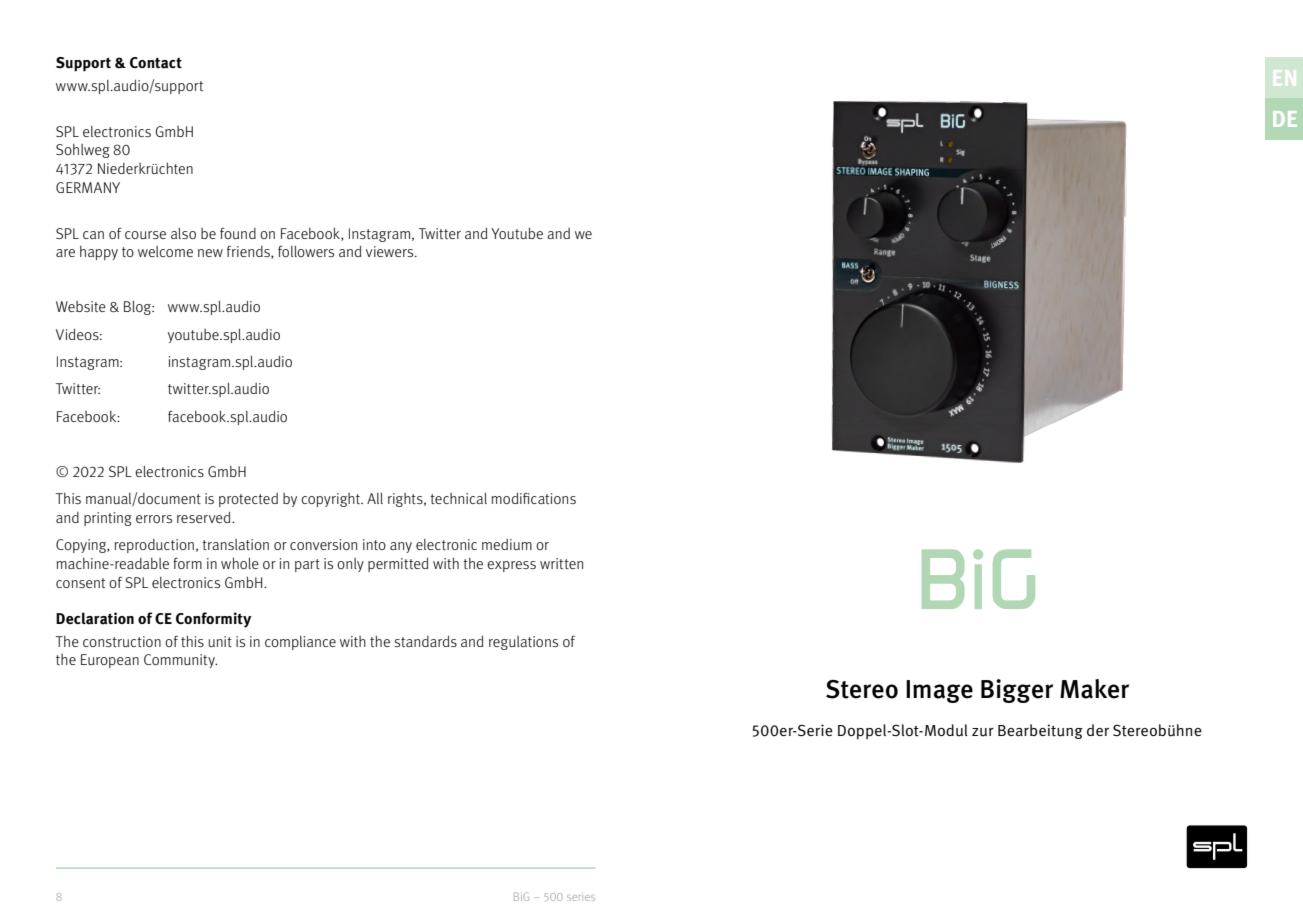 This screenshot has height=924, width=1303. What do you see at coordinates (110, 661) in the screenshot?
I see `European` at bounding box center [110, 661].
